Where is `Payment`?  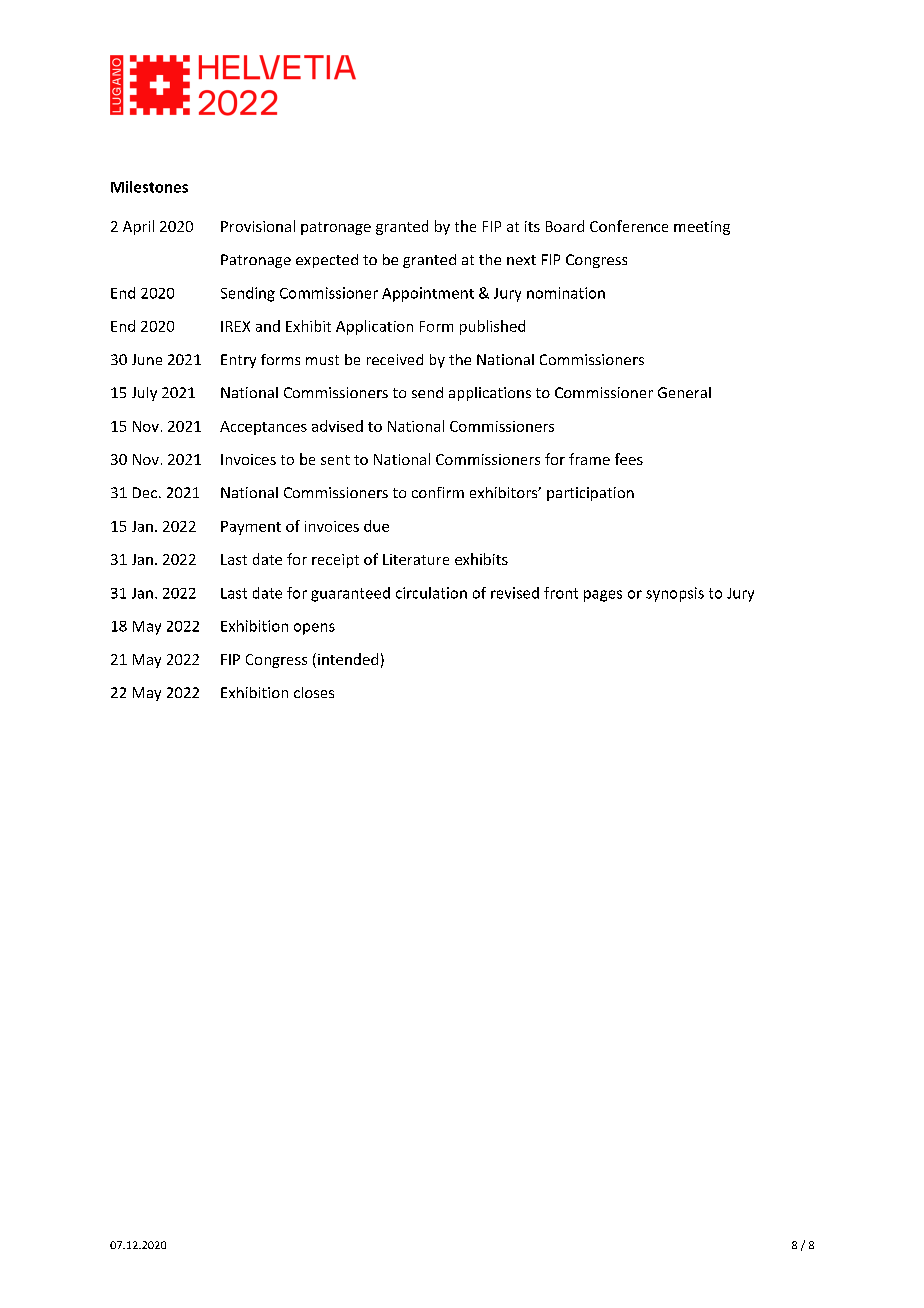 Payment is located at coordinates (251, 528).
